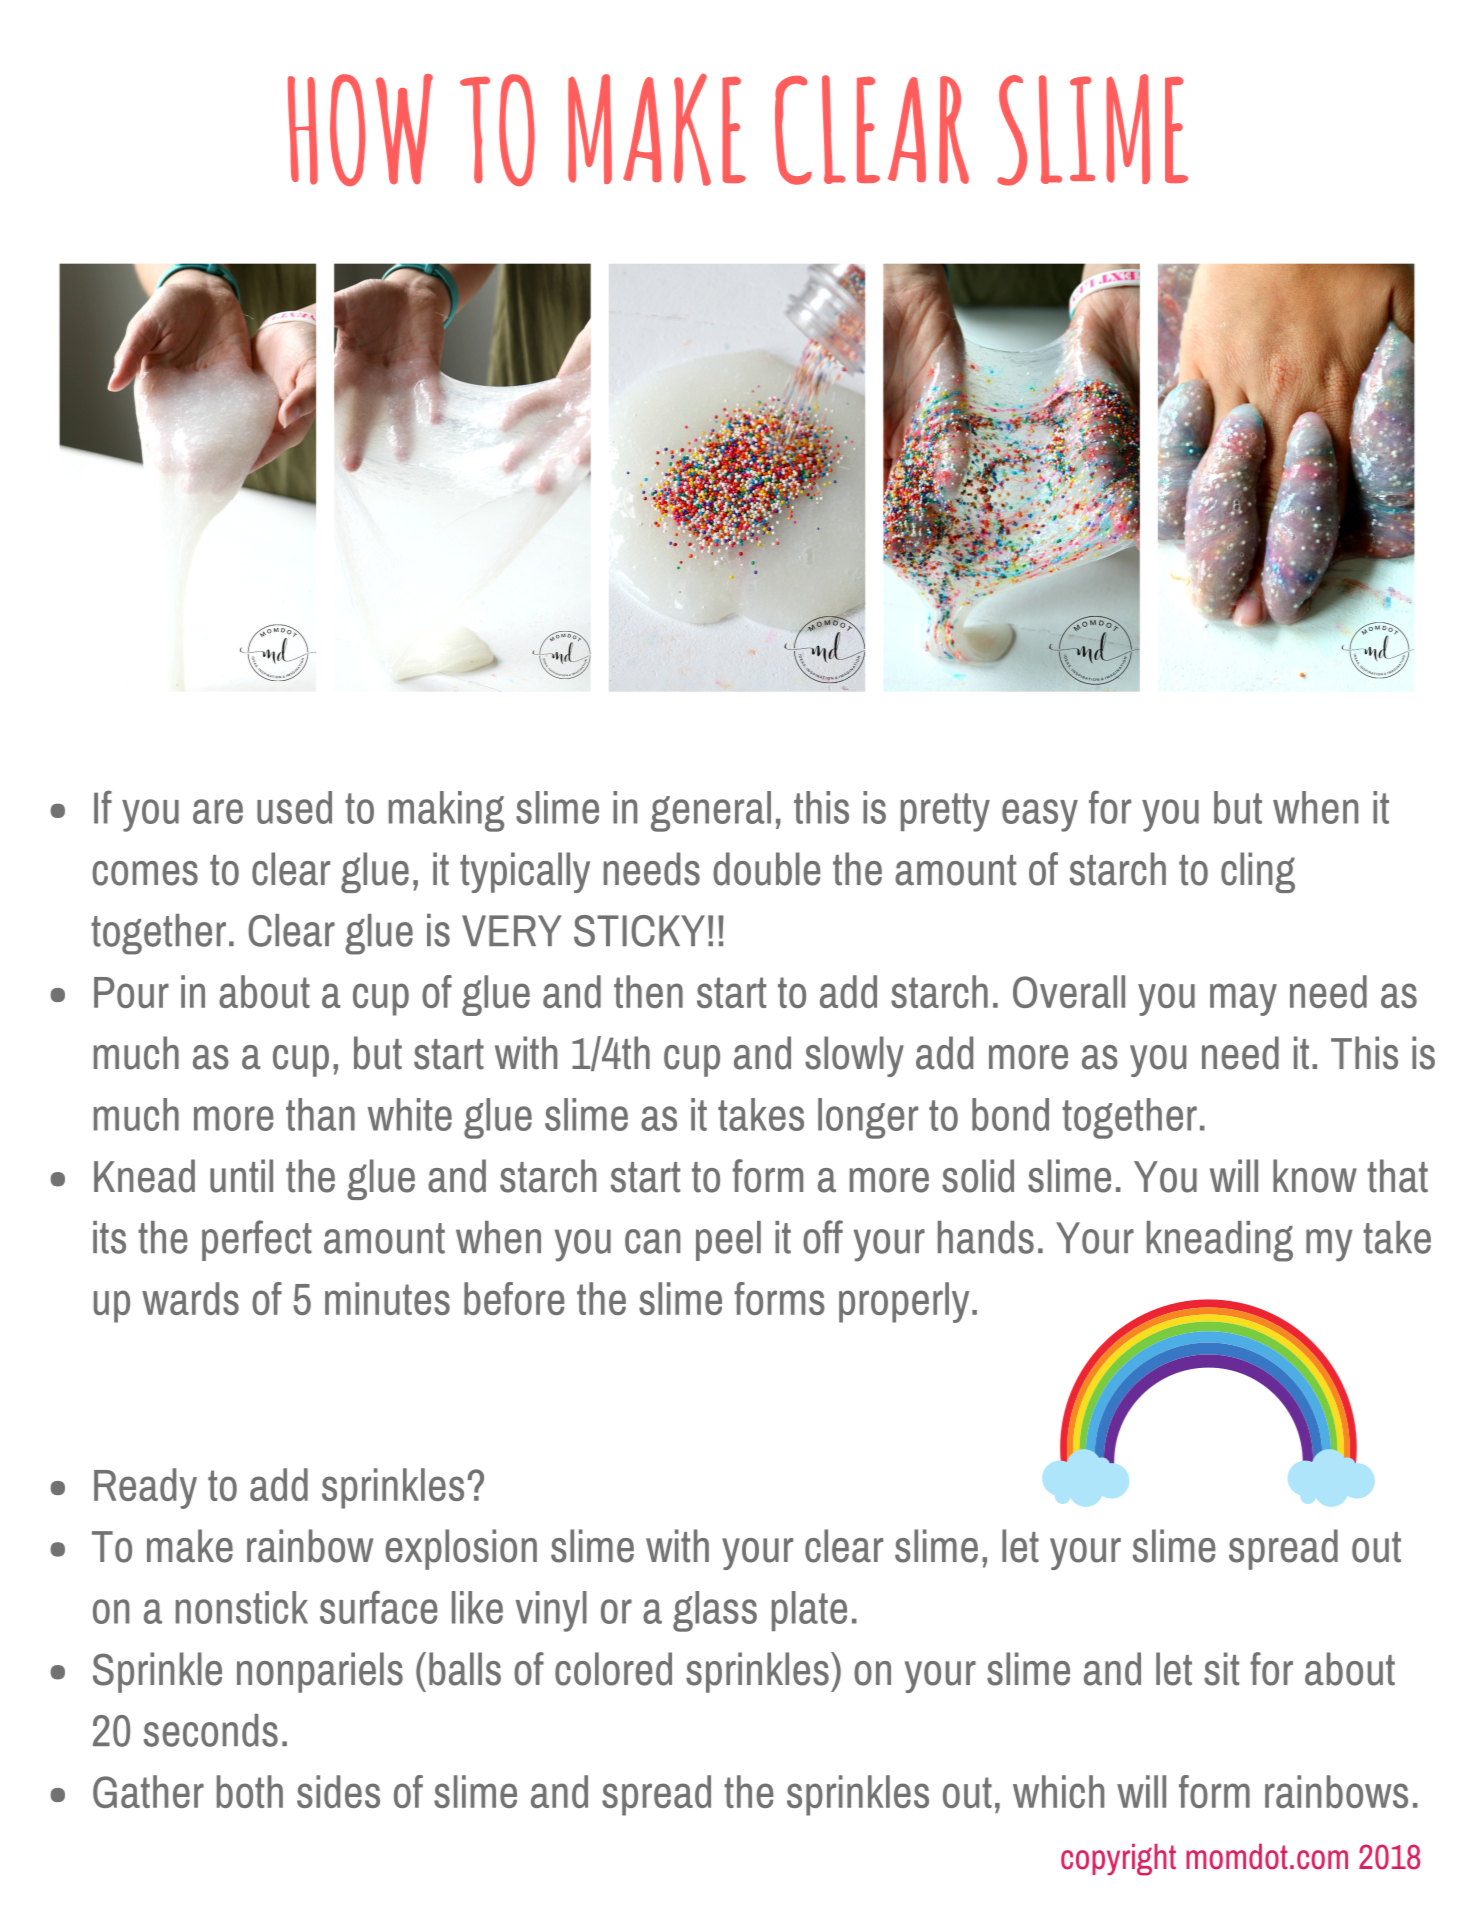  What do you see at coordinates (257, 1240) in the page?
I see `perfect` at bounding box center [257, 1240].
